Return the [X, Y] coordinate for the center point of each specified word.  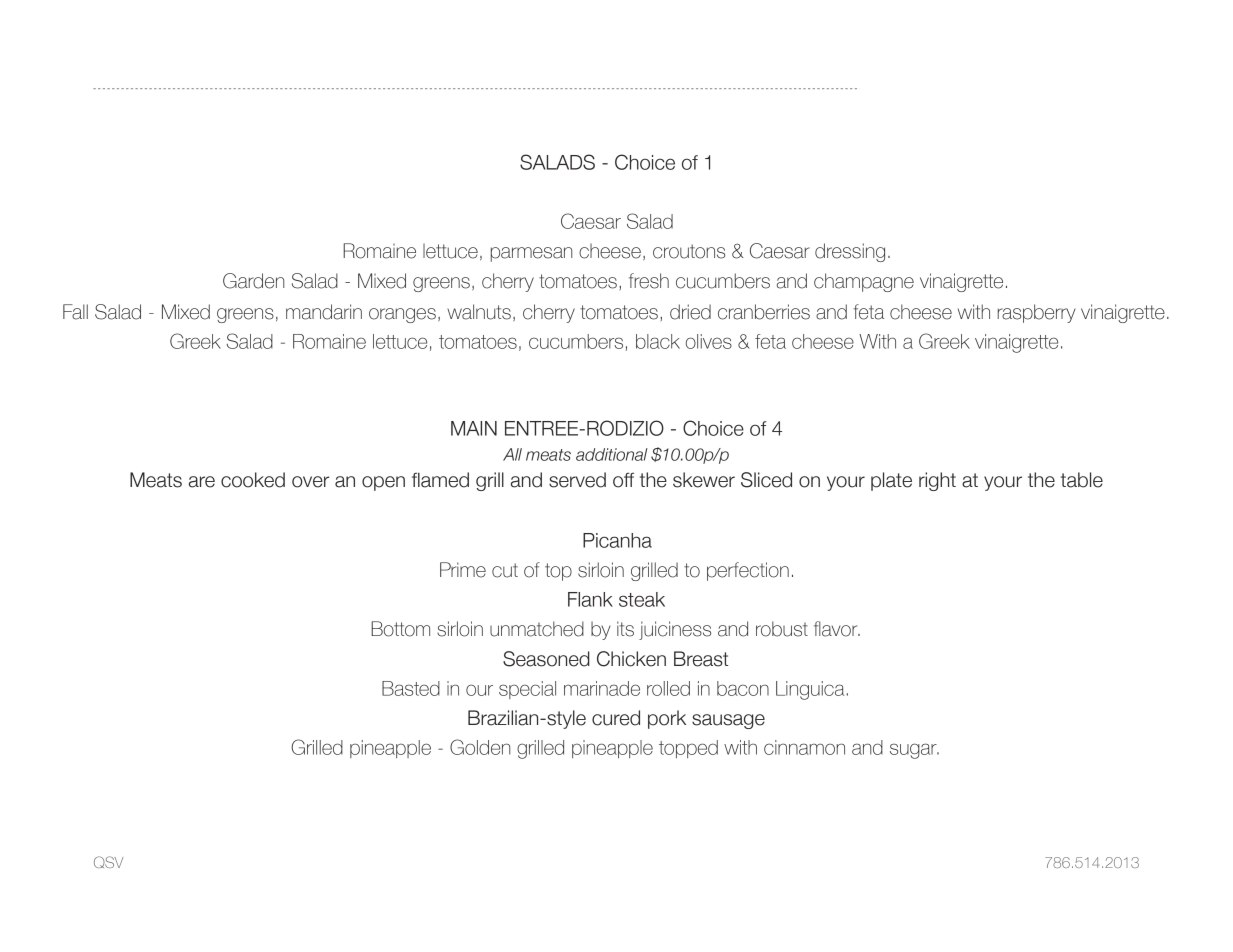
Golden [480, 747]
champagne [864, 282]
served [577, 480]
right [937, 481]
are [202, 482]
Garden [253, 281]
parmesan [531, 254]
